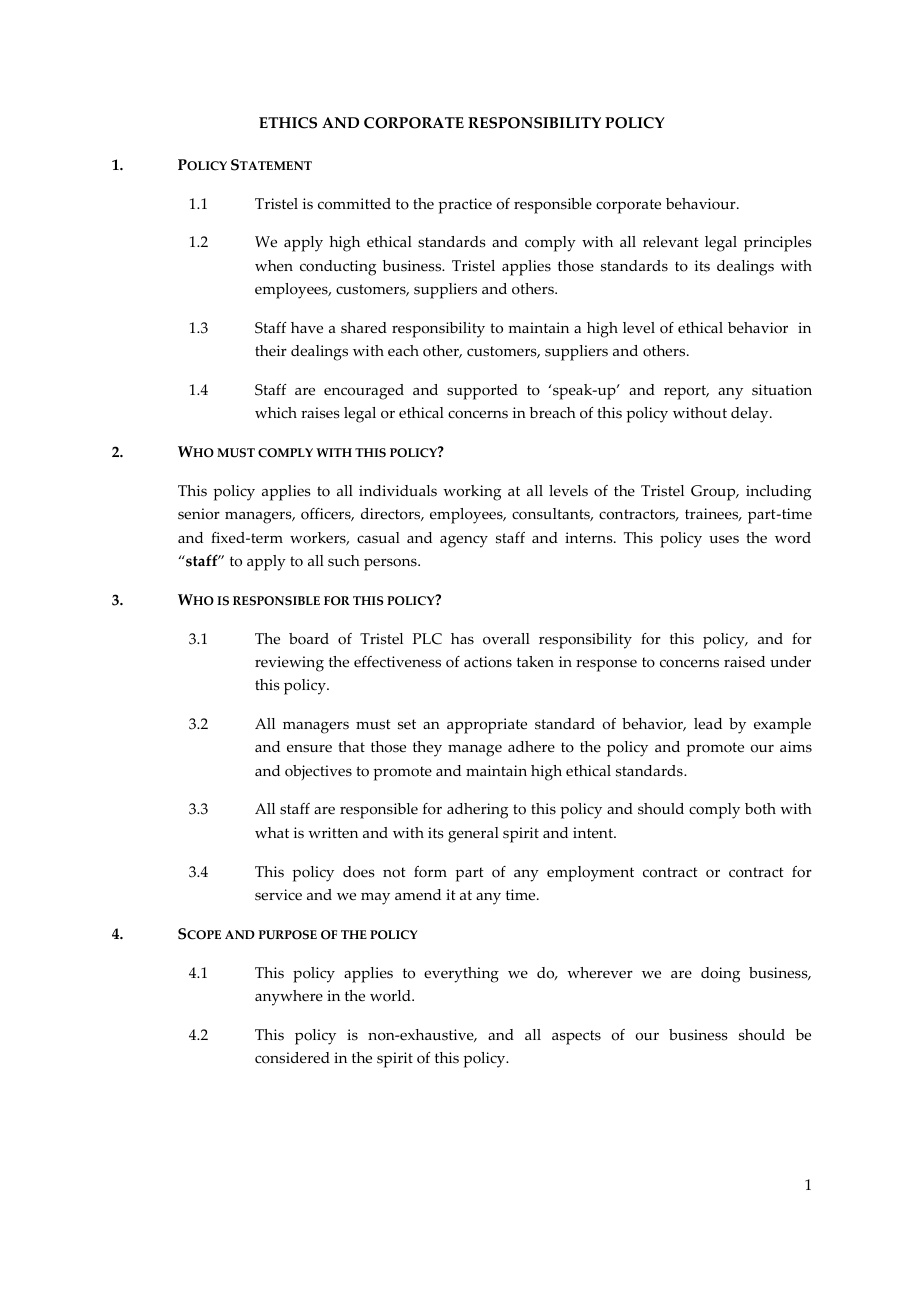 Image resolution: width=924 pixels, height=1308 pixels. Describe the element at coordinates (702, 204) in the screenshot. I see `behaviour` at that location.
